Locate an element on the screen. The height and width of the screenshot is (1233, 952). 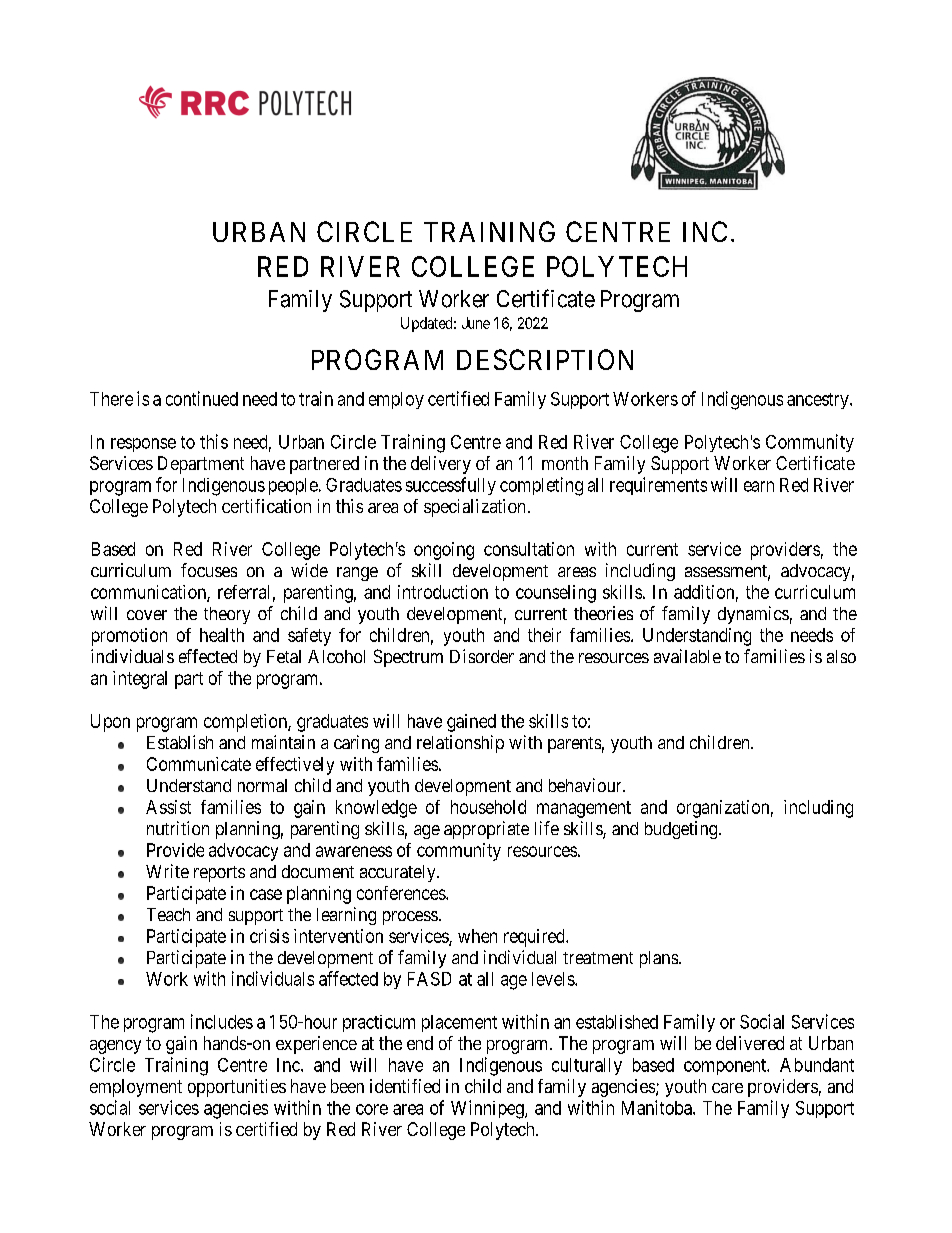
focuses is located at coordinates (209, 570).
